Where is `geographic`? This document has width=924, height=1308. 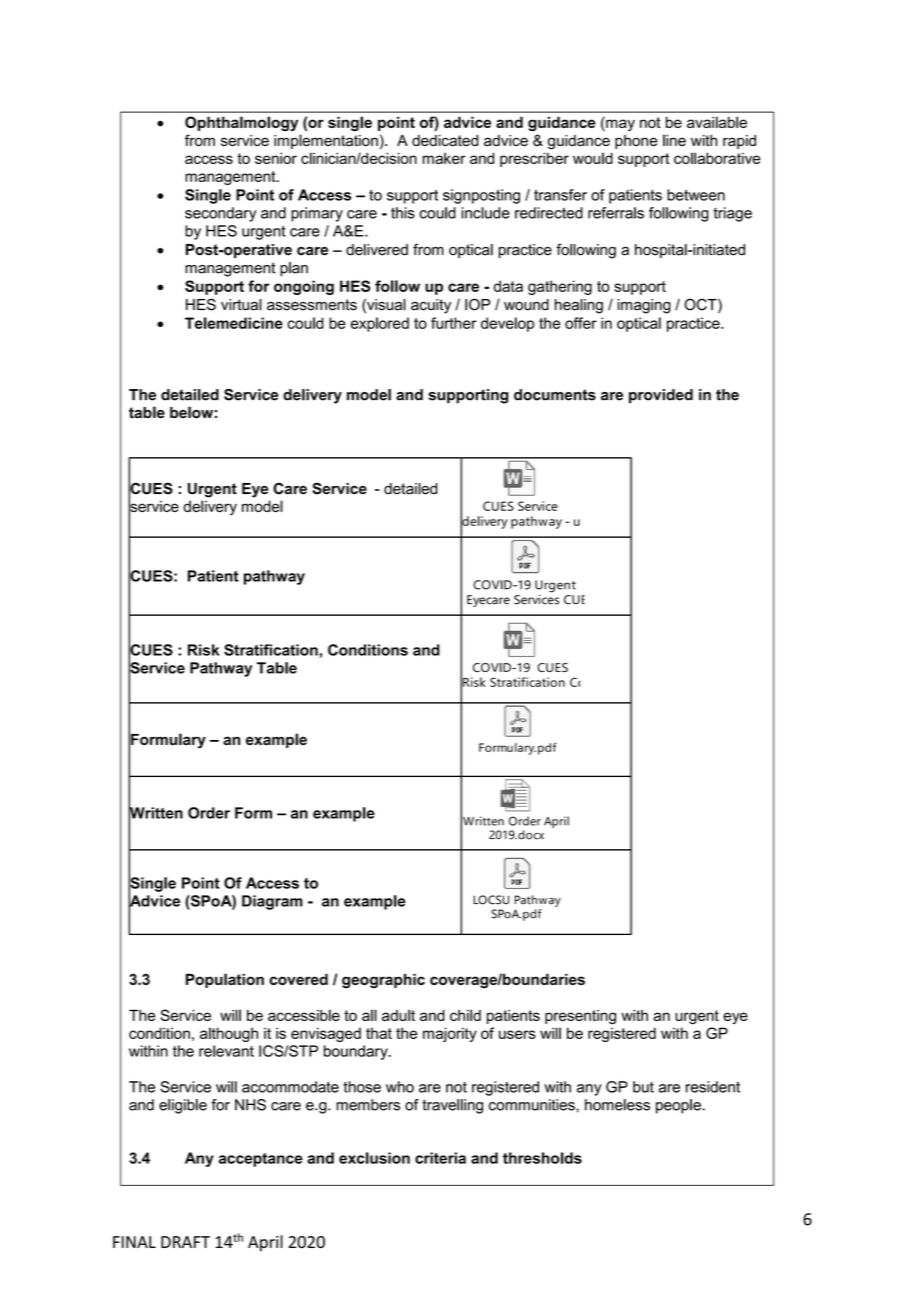 geographic is located at coordinates (383, 981).
